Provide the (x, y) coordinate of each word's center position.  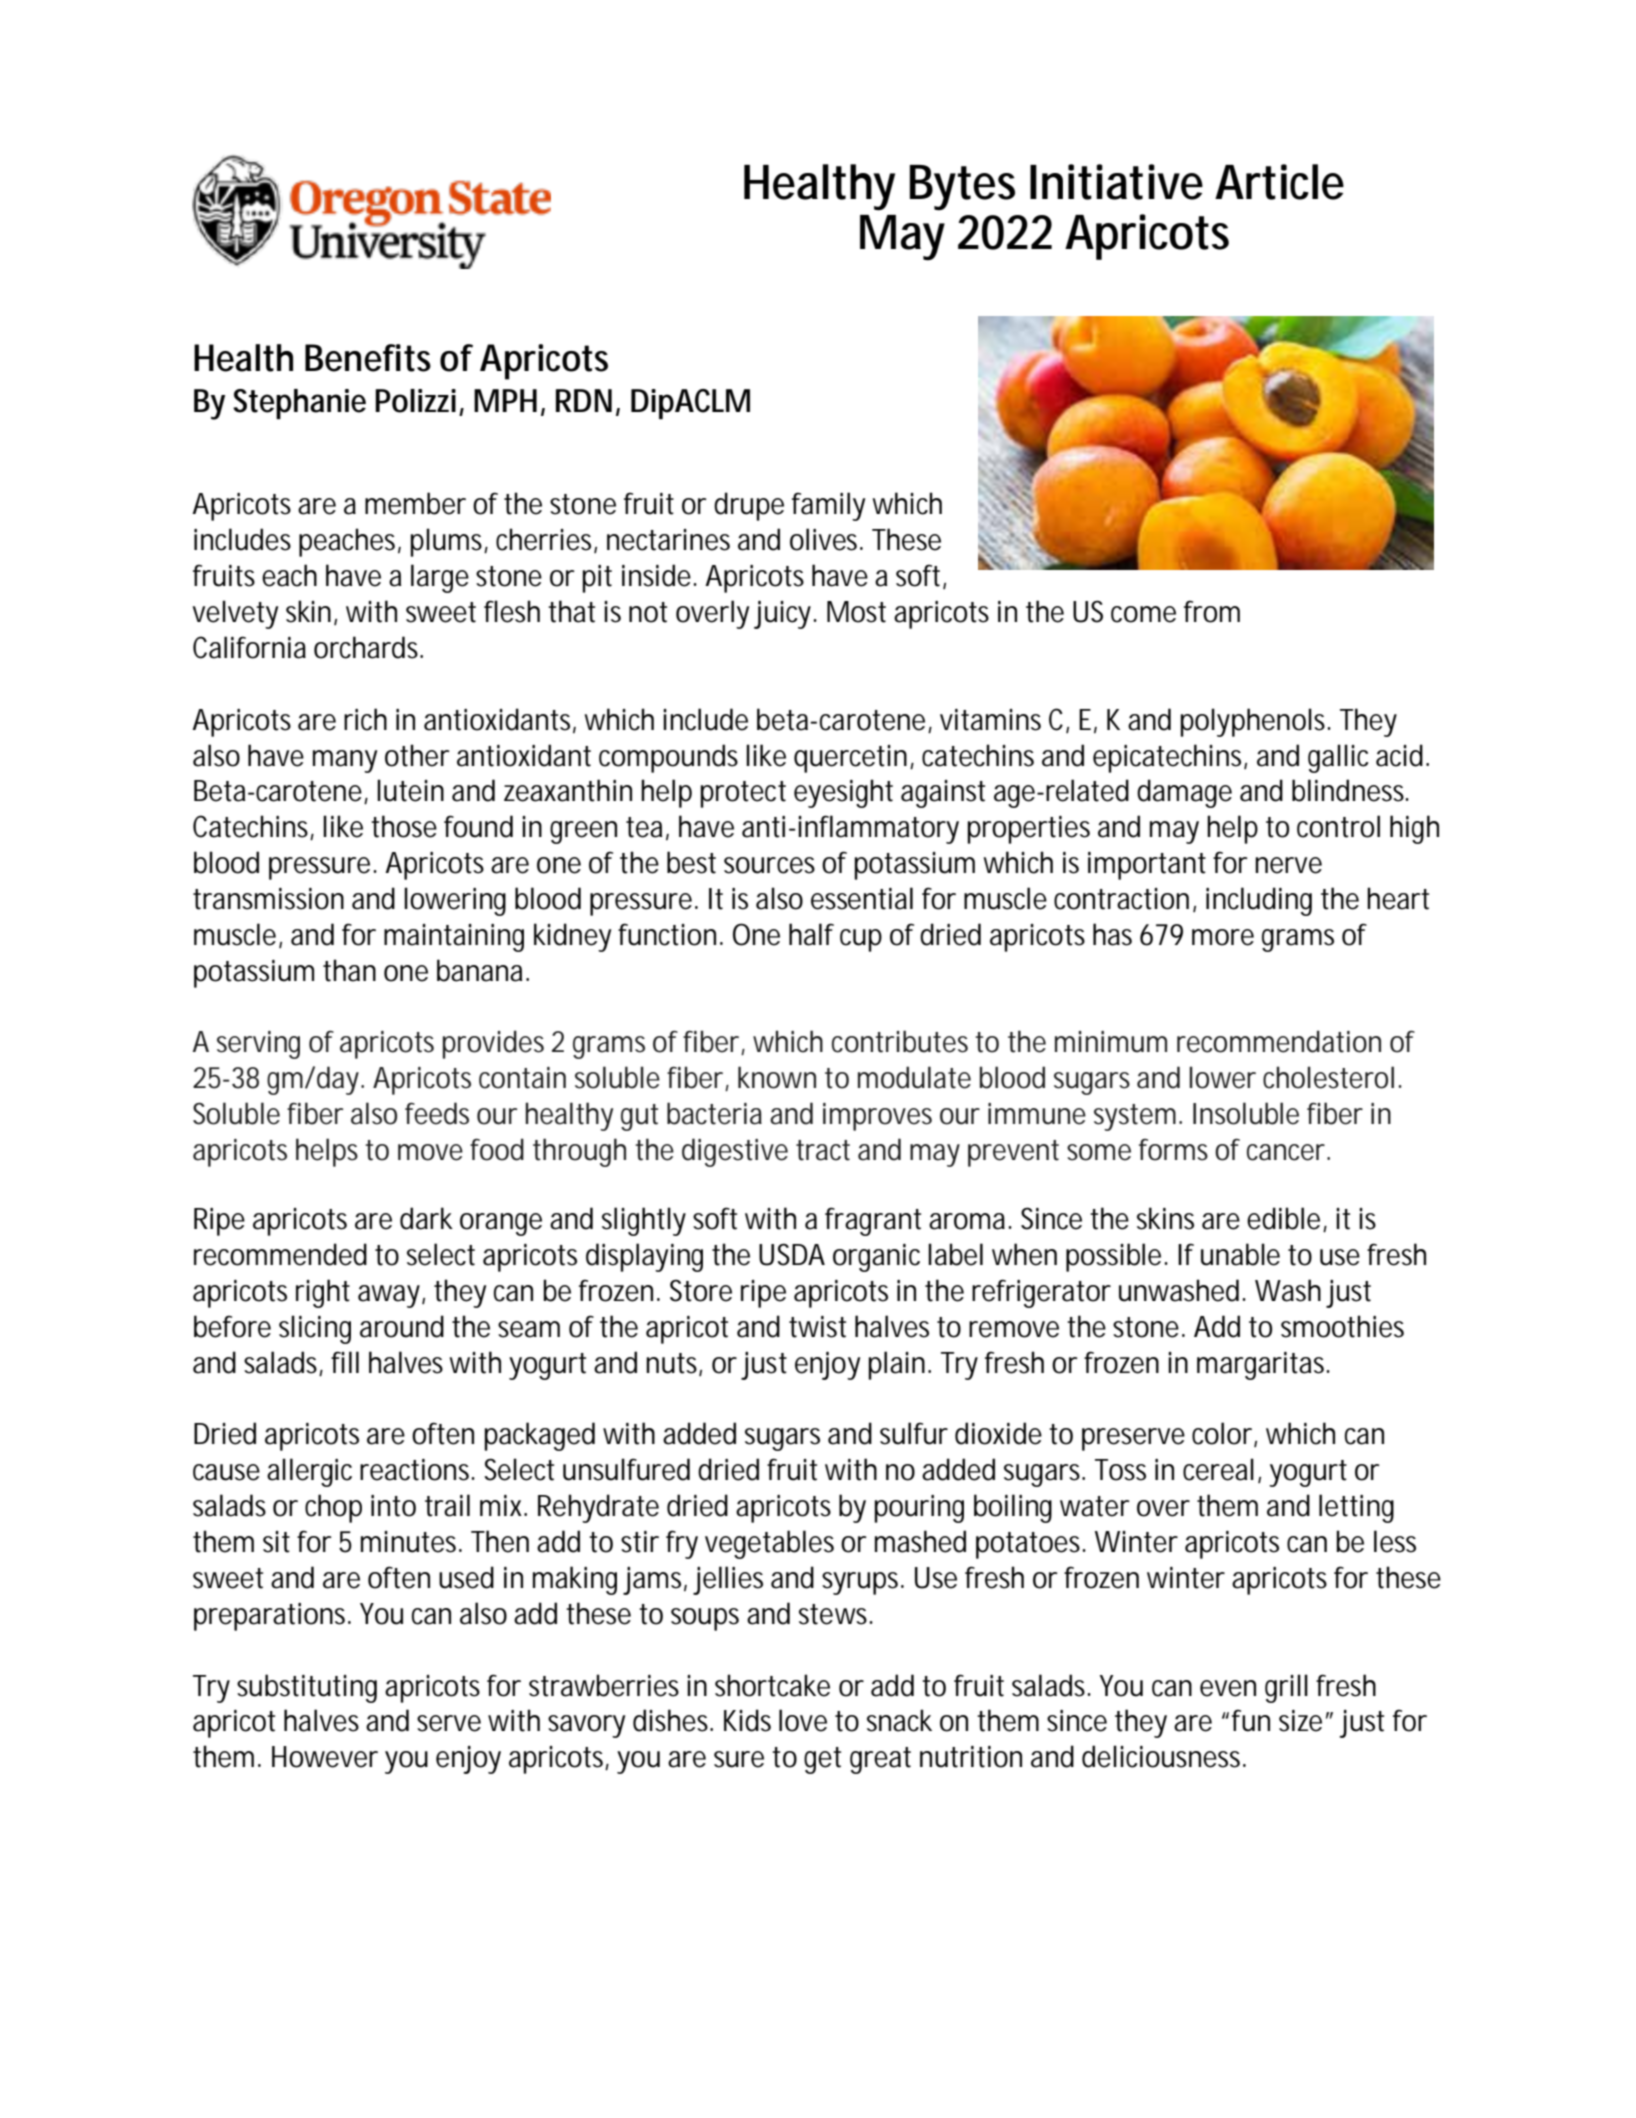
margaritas (1263, 1366)
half (811, 934)
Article (1279, 182)
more (1223, 937)
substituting (307, 1688)
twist (817, 1327)
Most (856, 612)
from (1212, 611)
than (349, 970)
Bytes (962, 188)
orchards (368, 647)
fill (345, 1362)
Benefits (368, 358)
